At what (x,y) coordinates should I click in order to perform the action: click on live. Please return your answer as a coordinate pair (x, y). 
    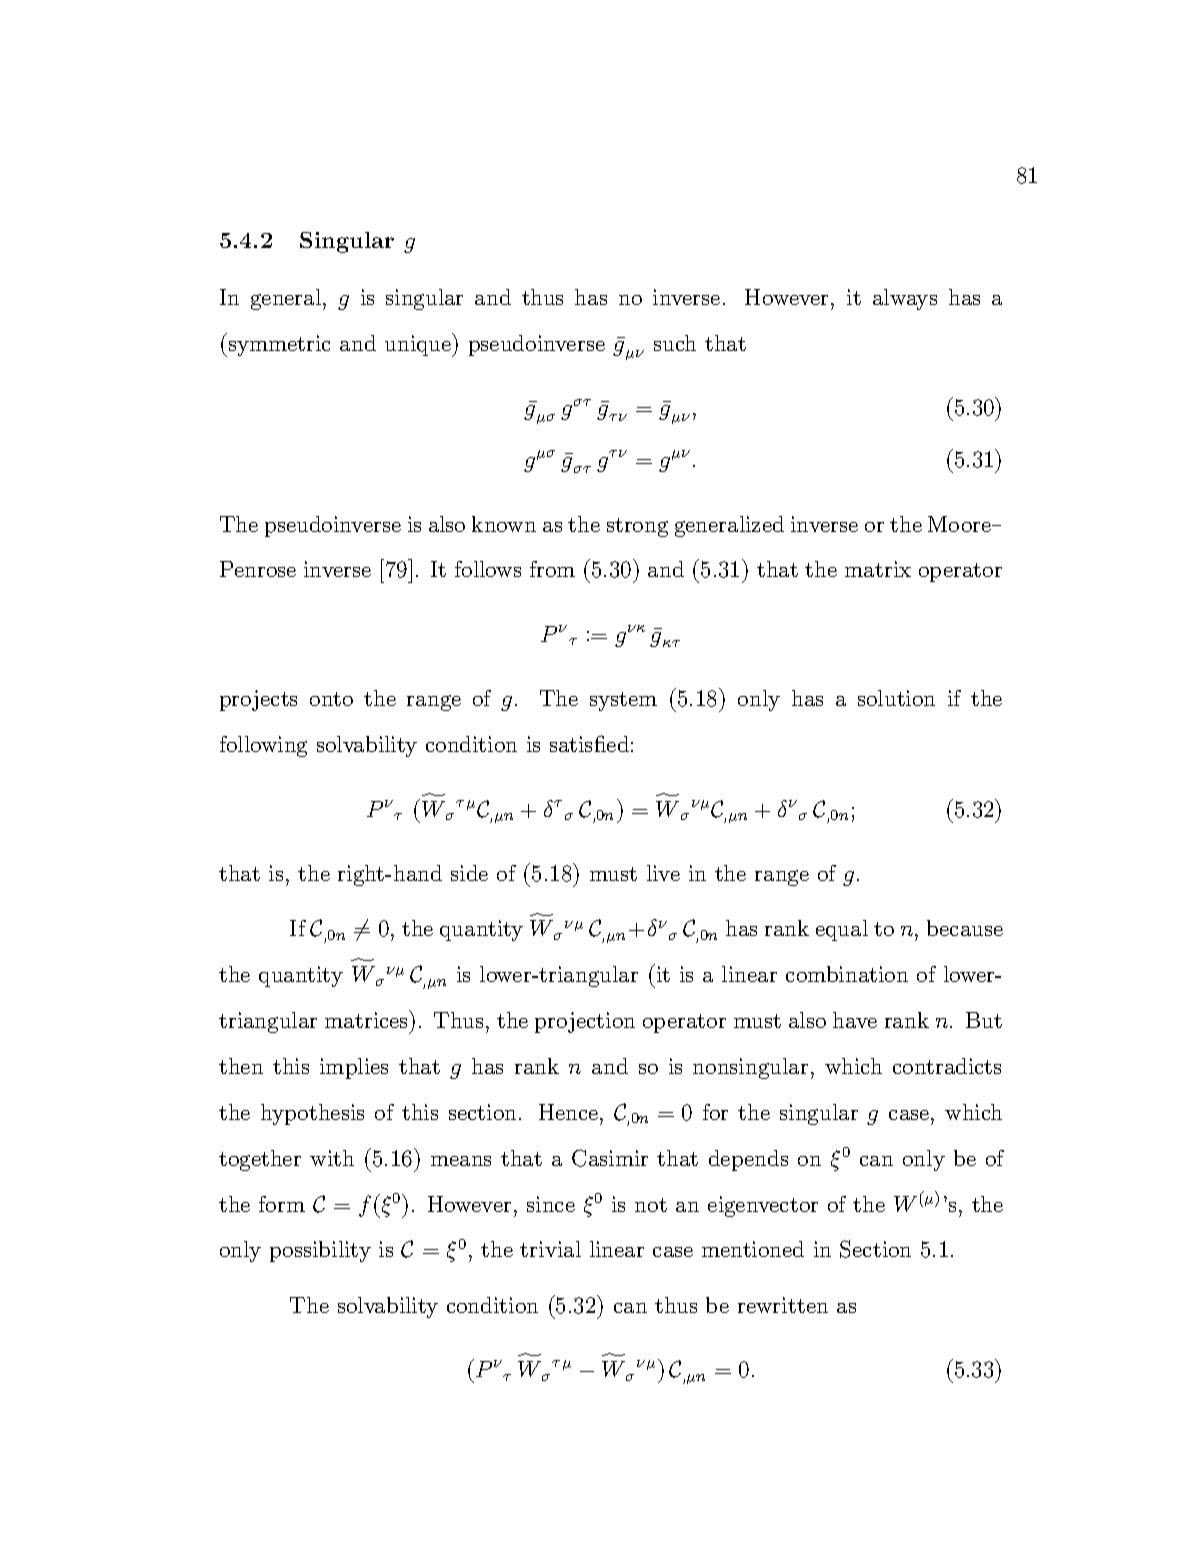
    Looking at the image, I should click on (663, 873).
